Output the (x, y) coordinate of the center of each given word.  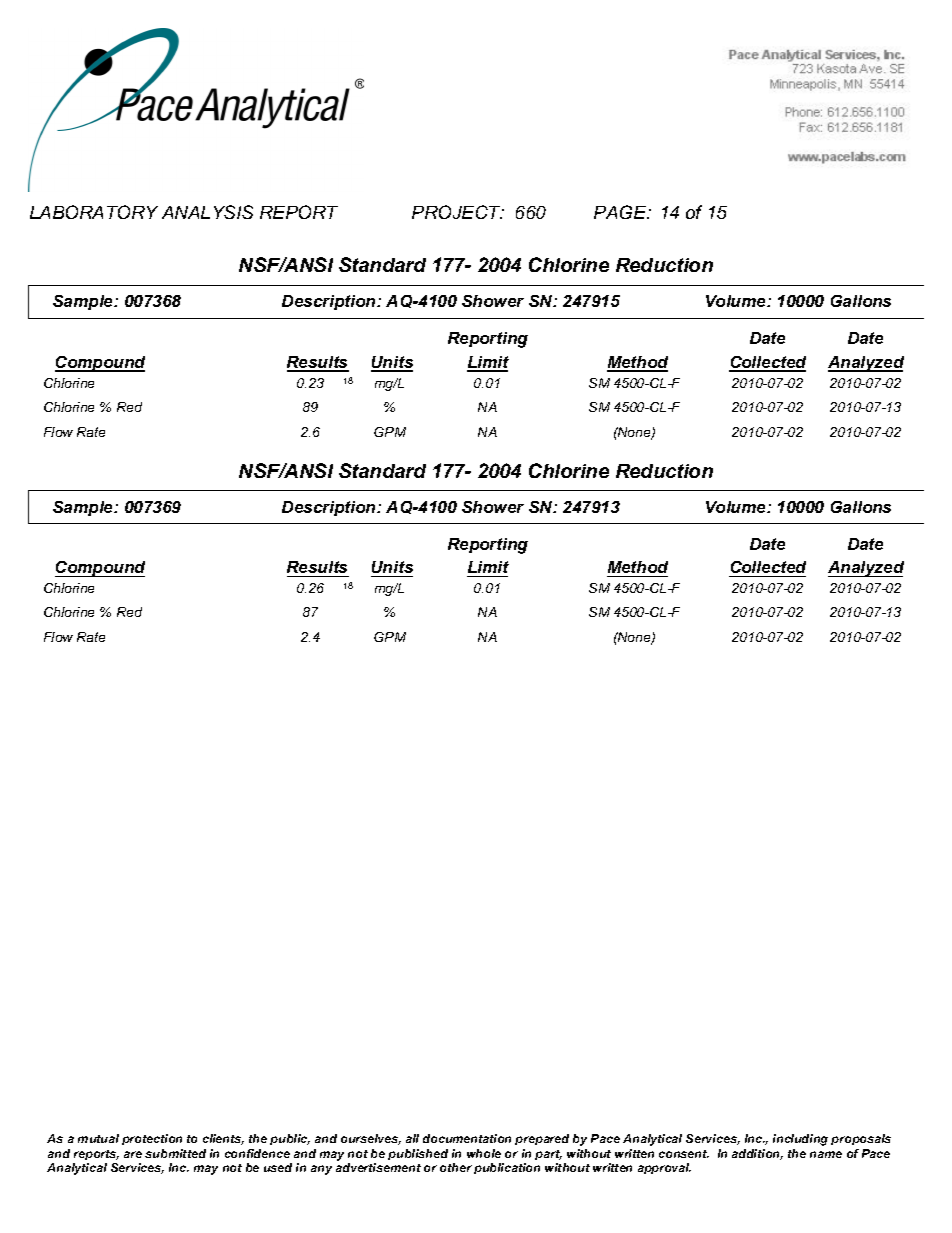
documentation (467, 1138)
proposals (861, 1139)
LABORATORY (94, 212)
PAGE (621, 212)
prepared (542, 1139)
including (800, 1140)
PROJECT (457, 212)
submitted (175, 1153)
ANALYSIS (207, 212)
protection (152, 1139)
